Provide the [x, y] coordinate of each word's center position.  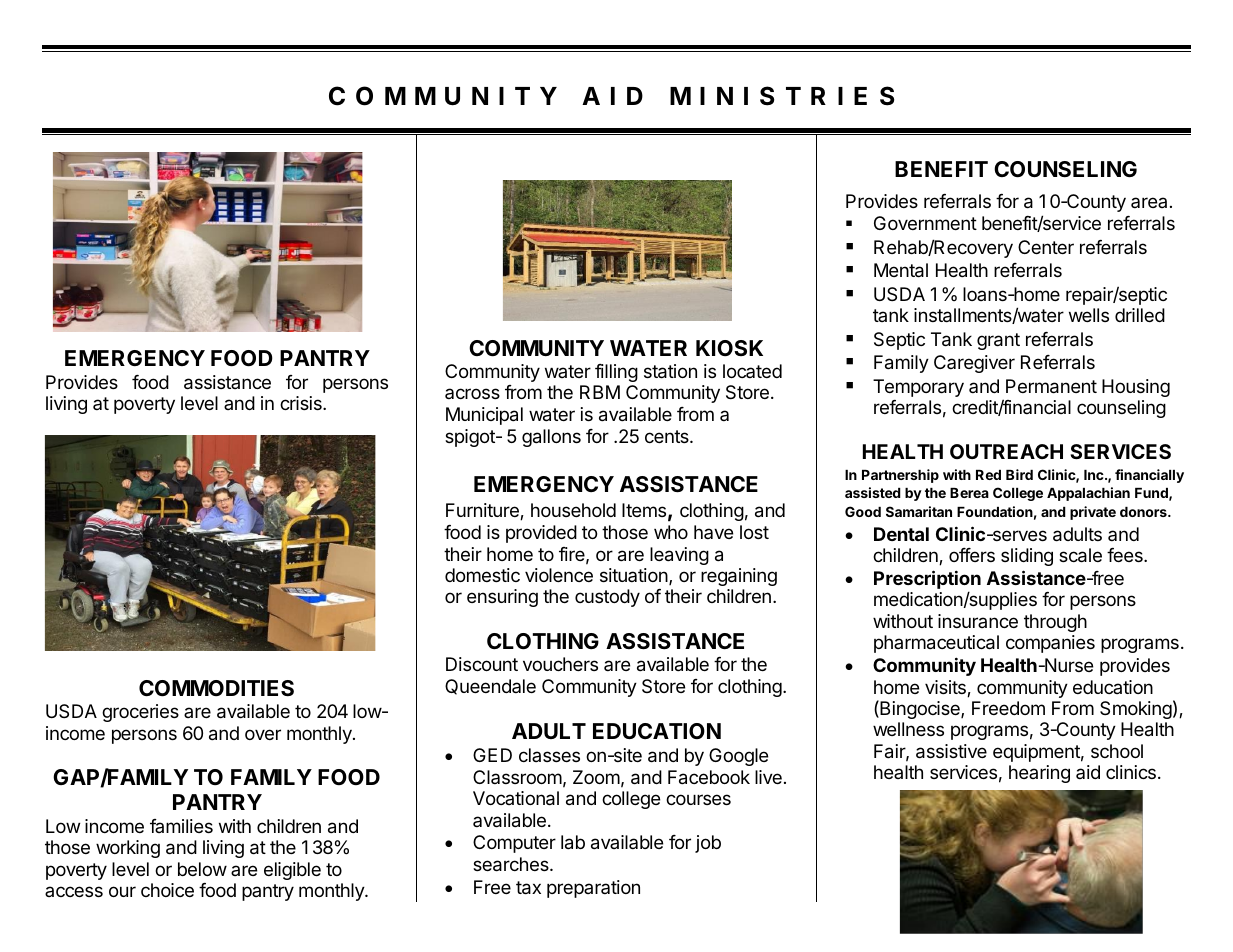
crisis [302, 403]
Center [1046, 247]
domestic [482, 575]
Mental [901, 270]
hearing [1039, 774]
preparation [593, 889]
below [202, 869]
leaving [679, 556]
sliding [1027, 557]
